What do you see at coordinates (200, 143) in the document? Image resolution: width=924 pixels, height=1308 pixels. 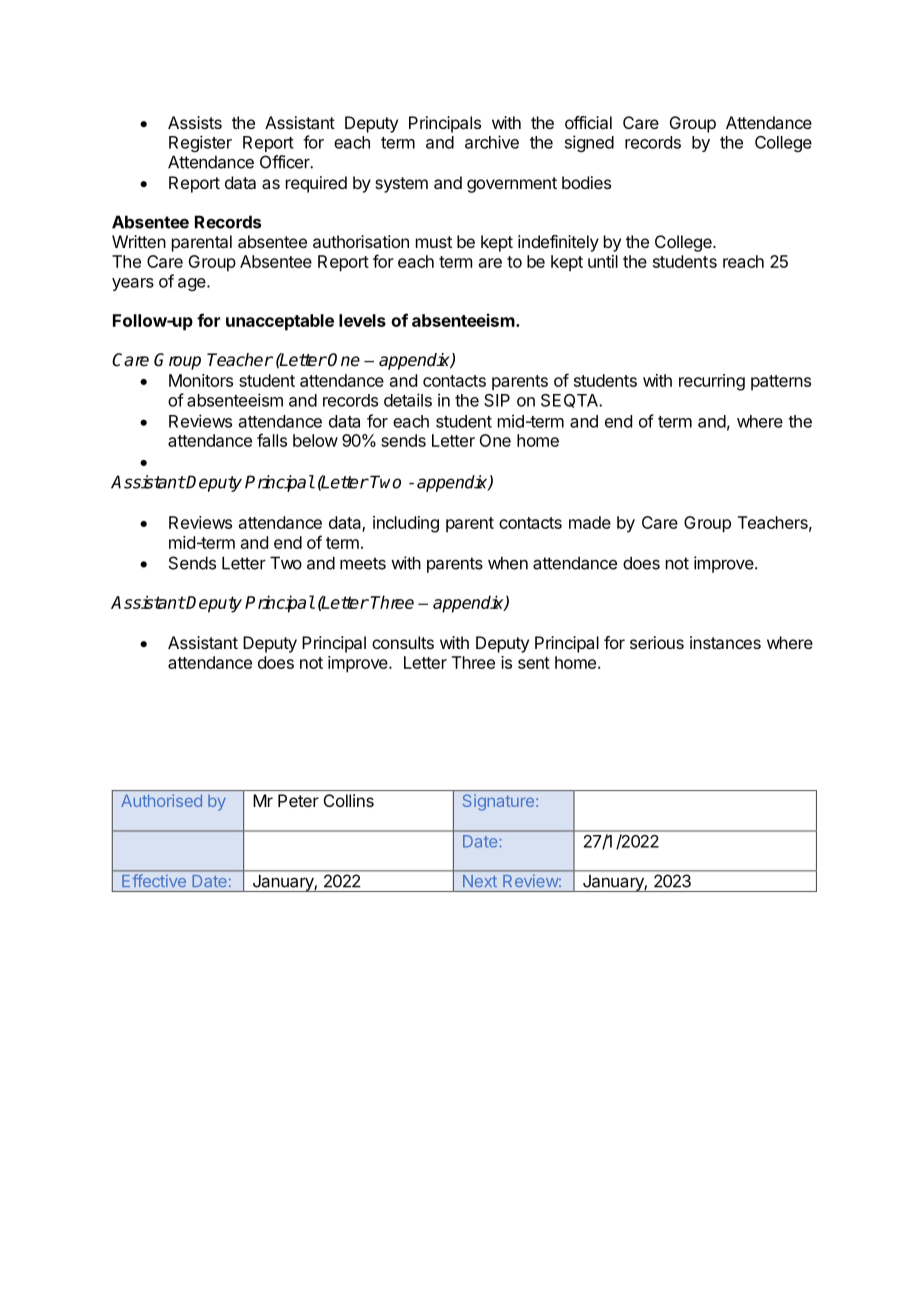 I see `Register` at bounding box center [200, 143].
